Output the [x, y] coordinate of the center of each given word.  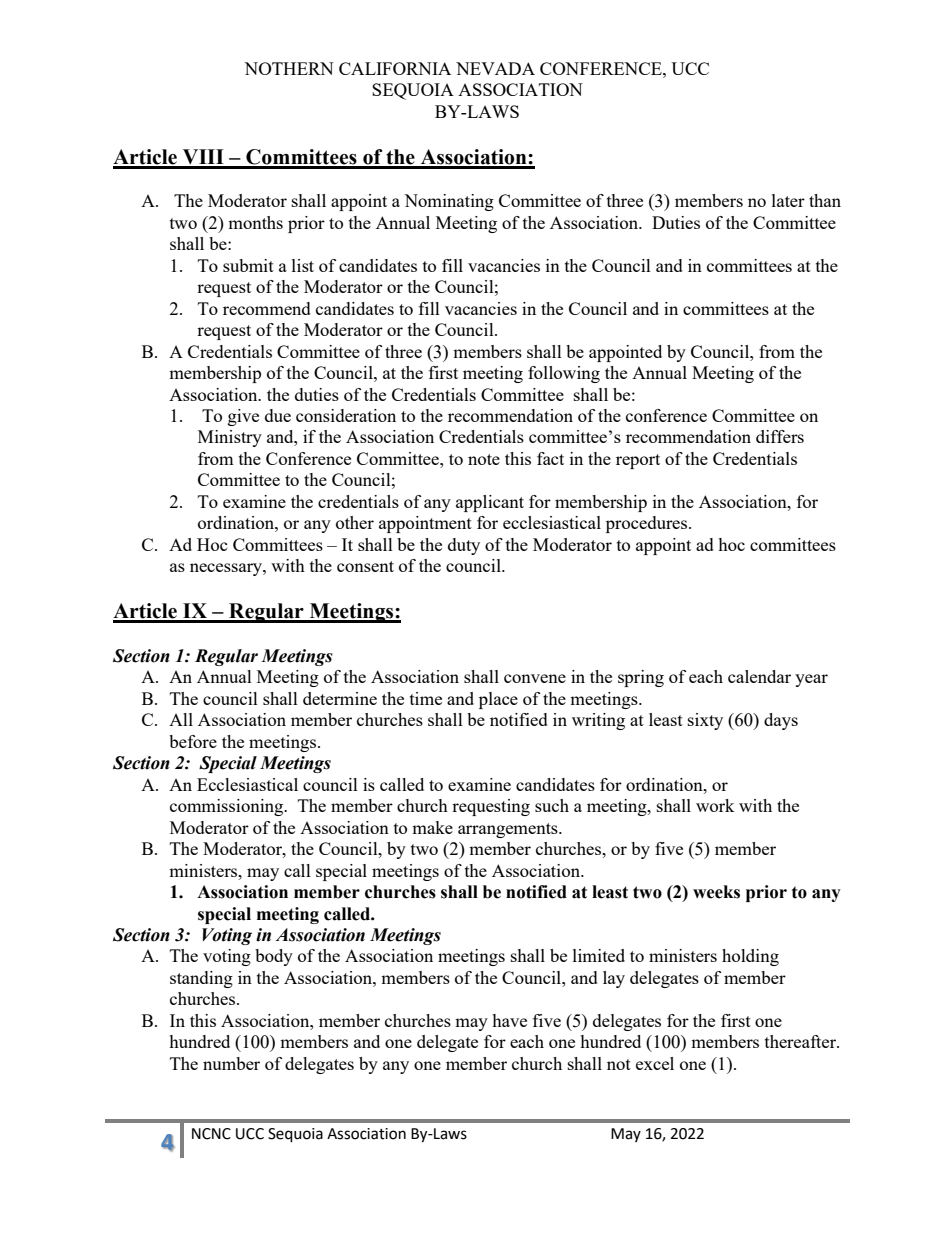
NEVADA [495, 68]
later [788, 200]
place [498, 700]
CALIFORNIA [395, 68]
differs [780, 436]
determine [340, 698]
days [781, 721]
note [484, 459]
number [231, 1063]
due [278, 415]
